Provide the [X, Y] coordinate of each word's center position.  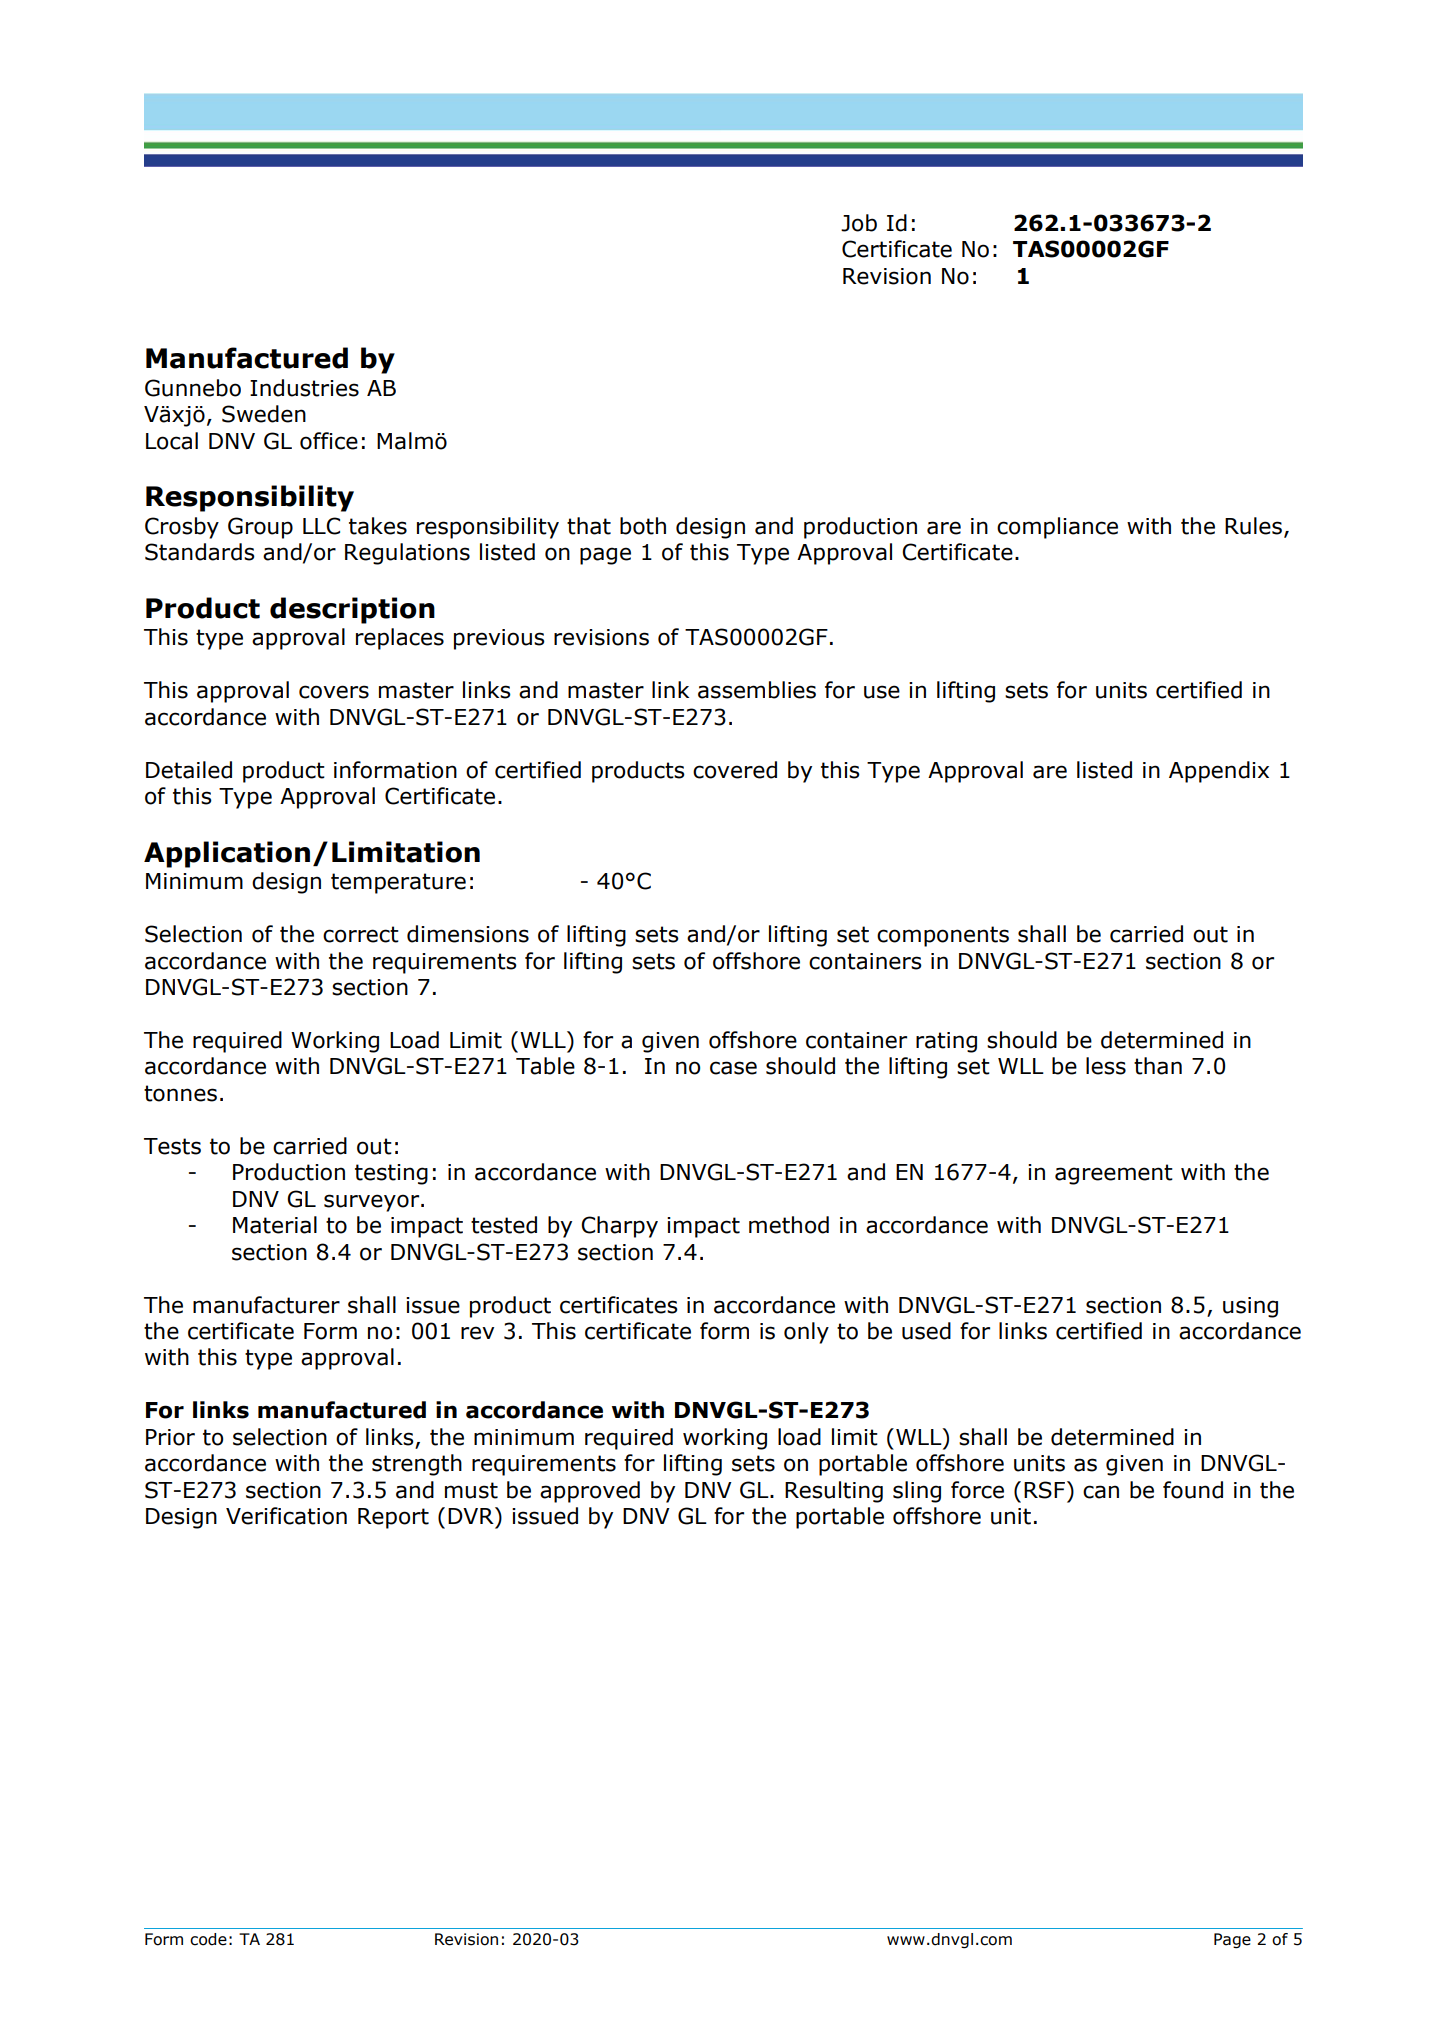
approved [590, 1492]
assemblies [757, 690]
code [208, 1939]
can [1101, 1492]
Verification [286, 1516]
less [1106, 1066]
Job [859, 223]
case [733, 1068]
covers [334, 692]
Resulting [834, 1492]
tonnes [180, 1093]
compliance [1057, 528]
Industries [304, 388]
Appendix [1219, 772]
